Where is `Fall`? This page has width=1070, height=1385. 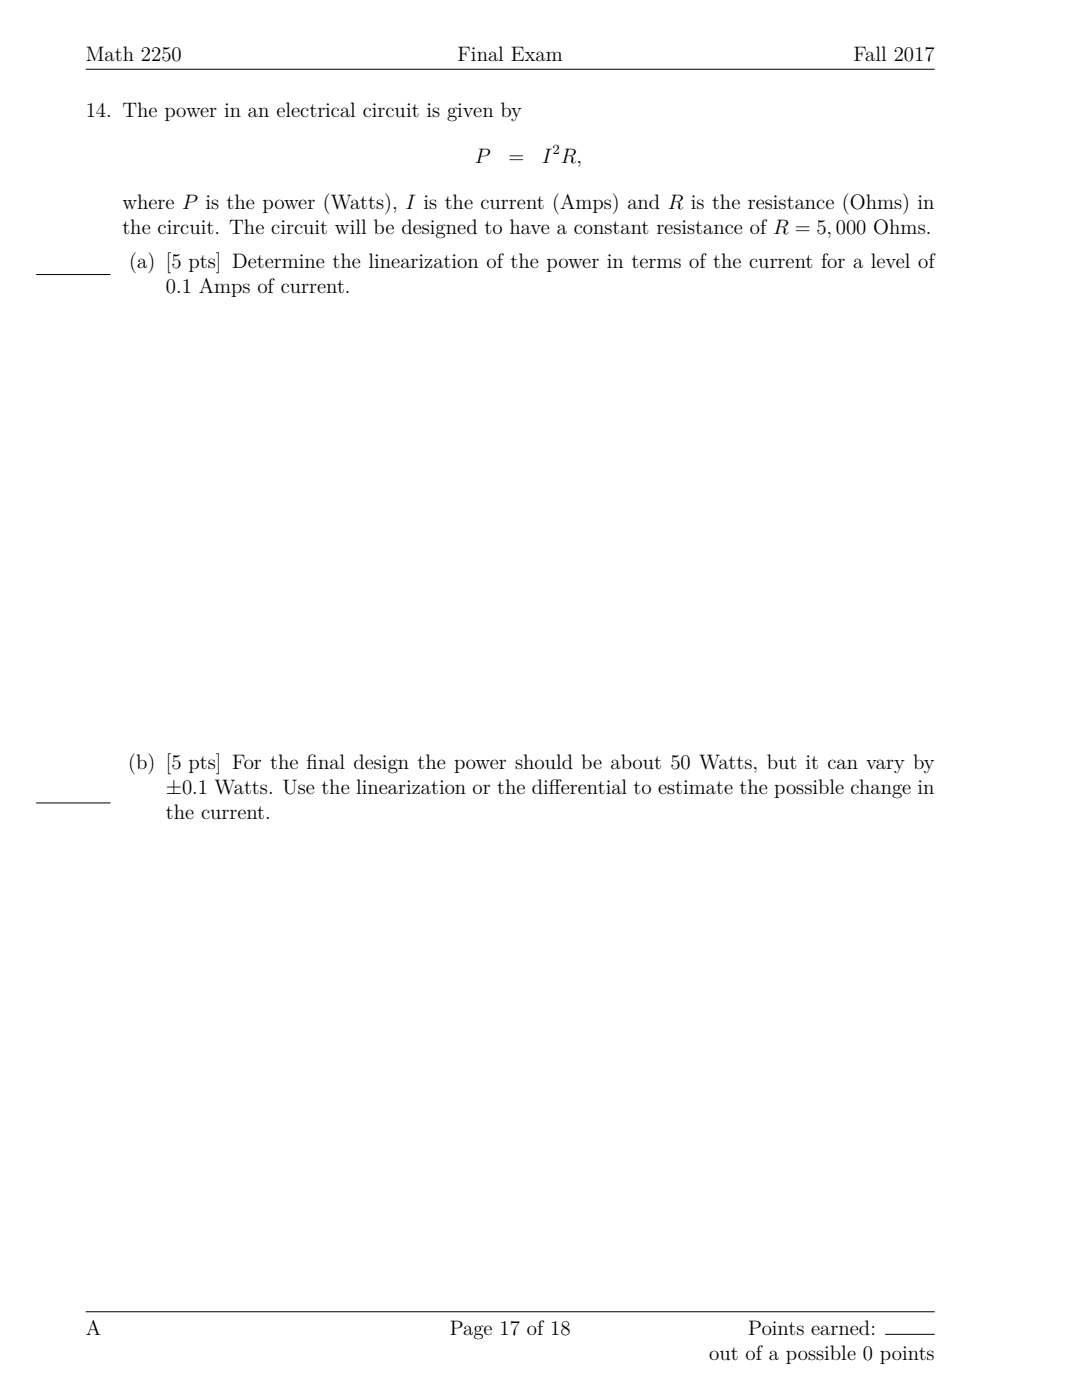 Fall is located at coordinates (870, 53).
